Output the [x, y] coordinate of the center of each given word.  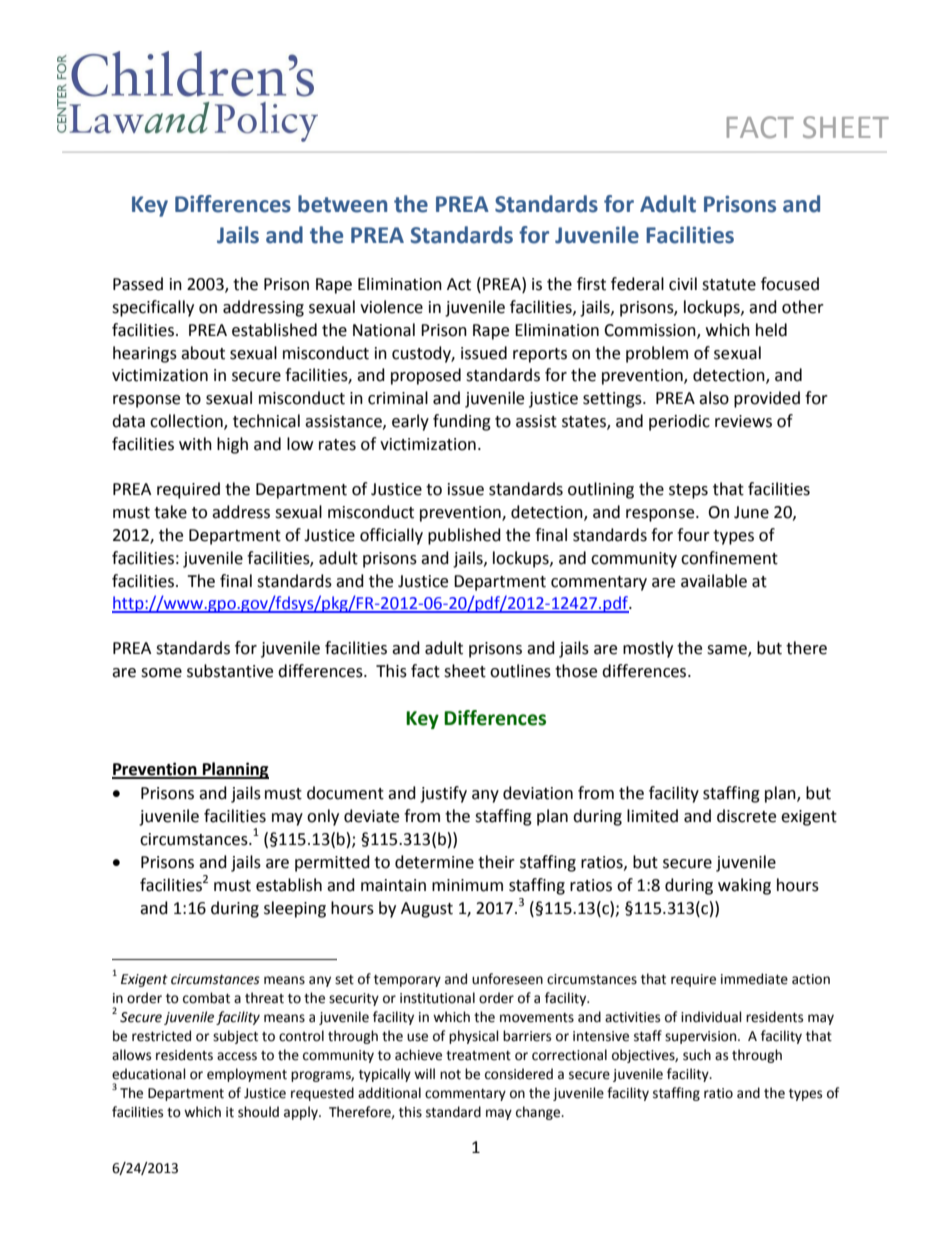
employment [247, 1075]
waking [744, 886]
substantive [230, 671]
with [195, 444]
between [342, 204]
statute [729, 285]
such [697, 1055]
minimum [467, 885]
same [728, 650]
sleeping [295, 909]
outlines [520, 671]
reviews [743, 421]
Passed [138, 284]
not [450, 1075]
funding [462, 422]
